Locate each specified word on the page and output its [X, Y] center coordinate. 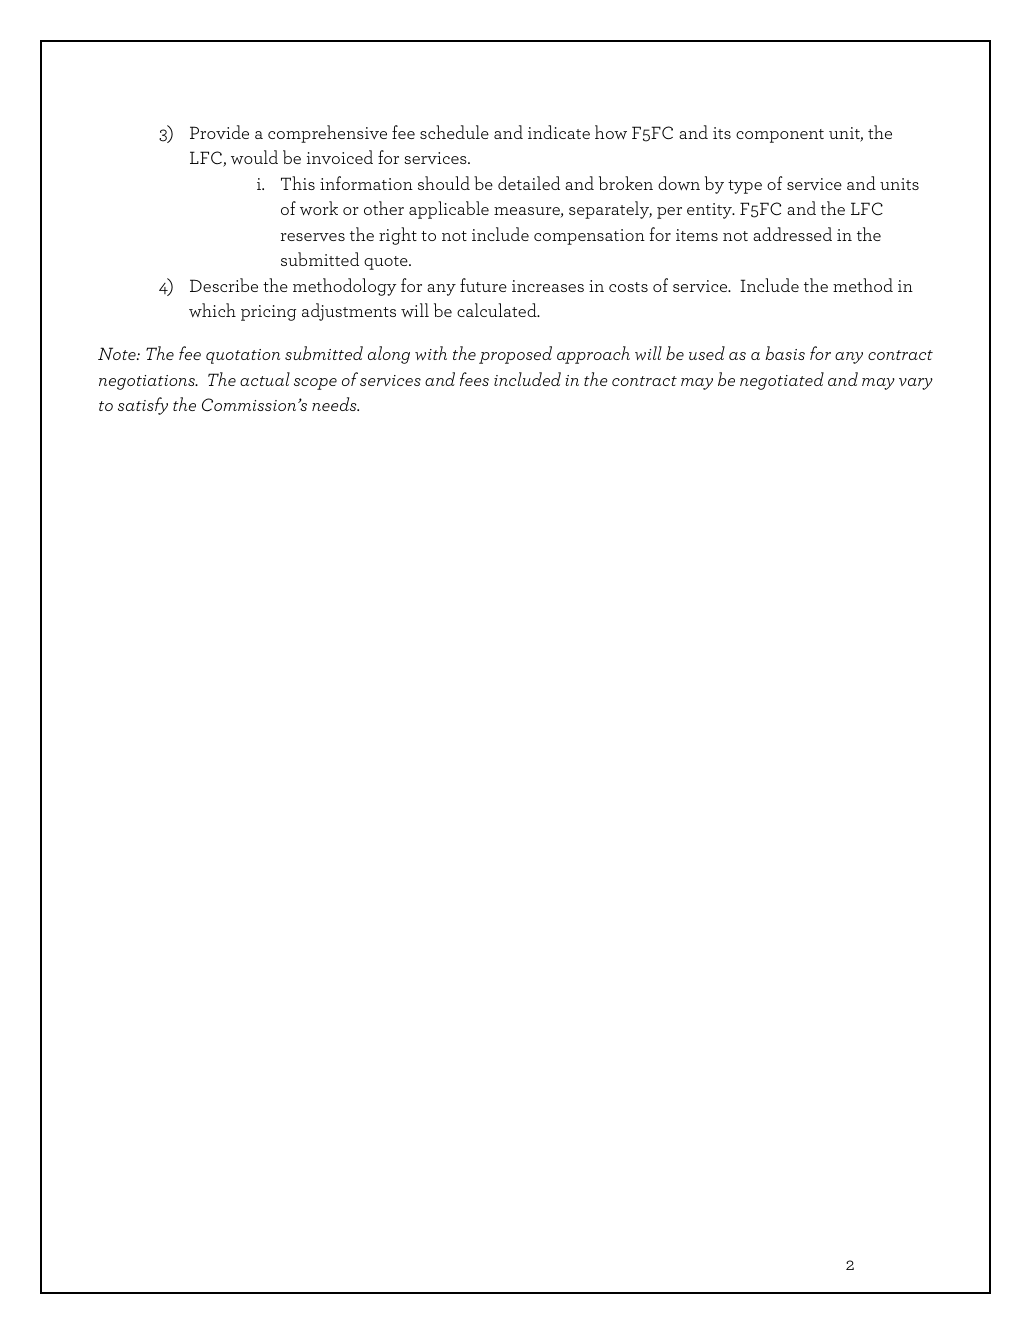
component [780, 136]
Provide [219, 132]
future [483, 285]
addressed [792, 234]
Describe [224, 285]
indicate [559, 132]
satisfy [143, 406]
